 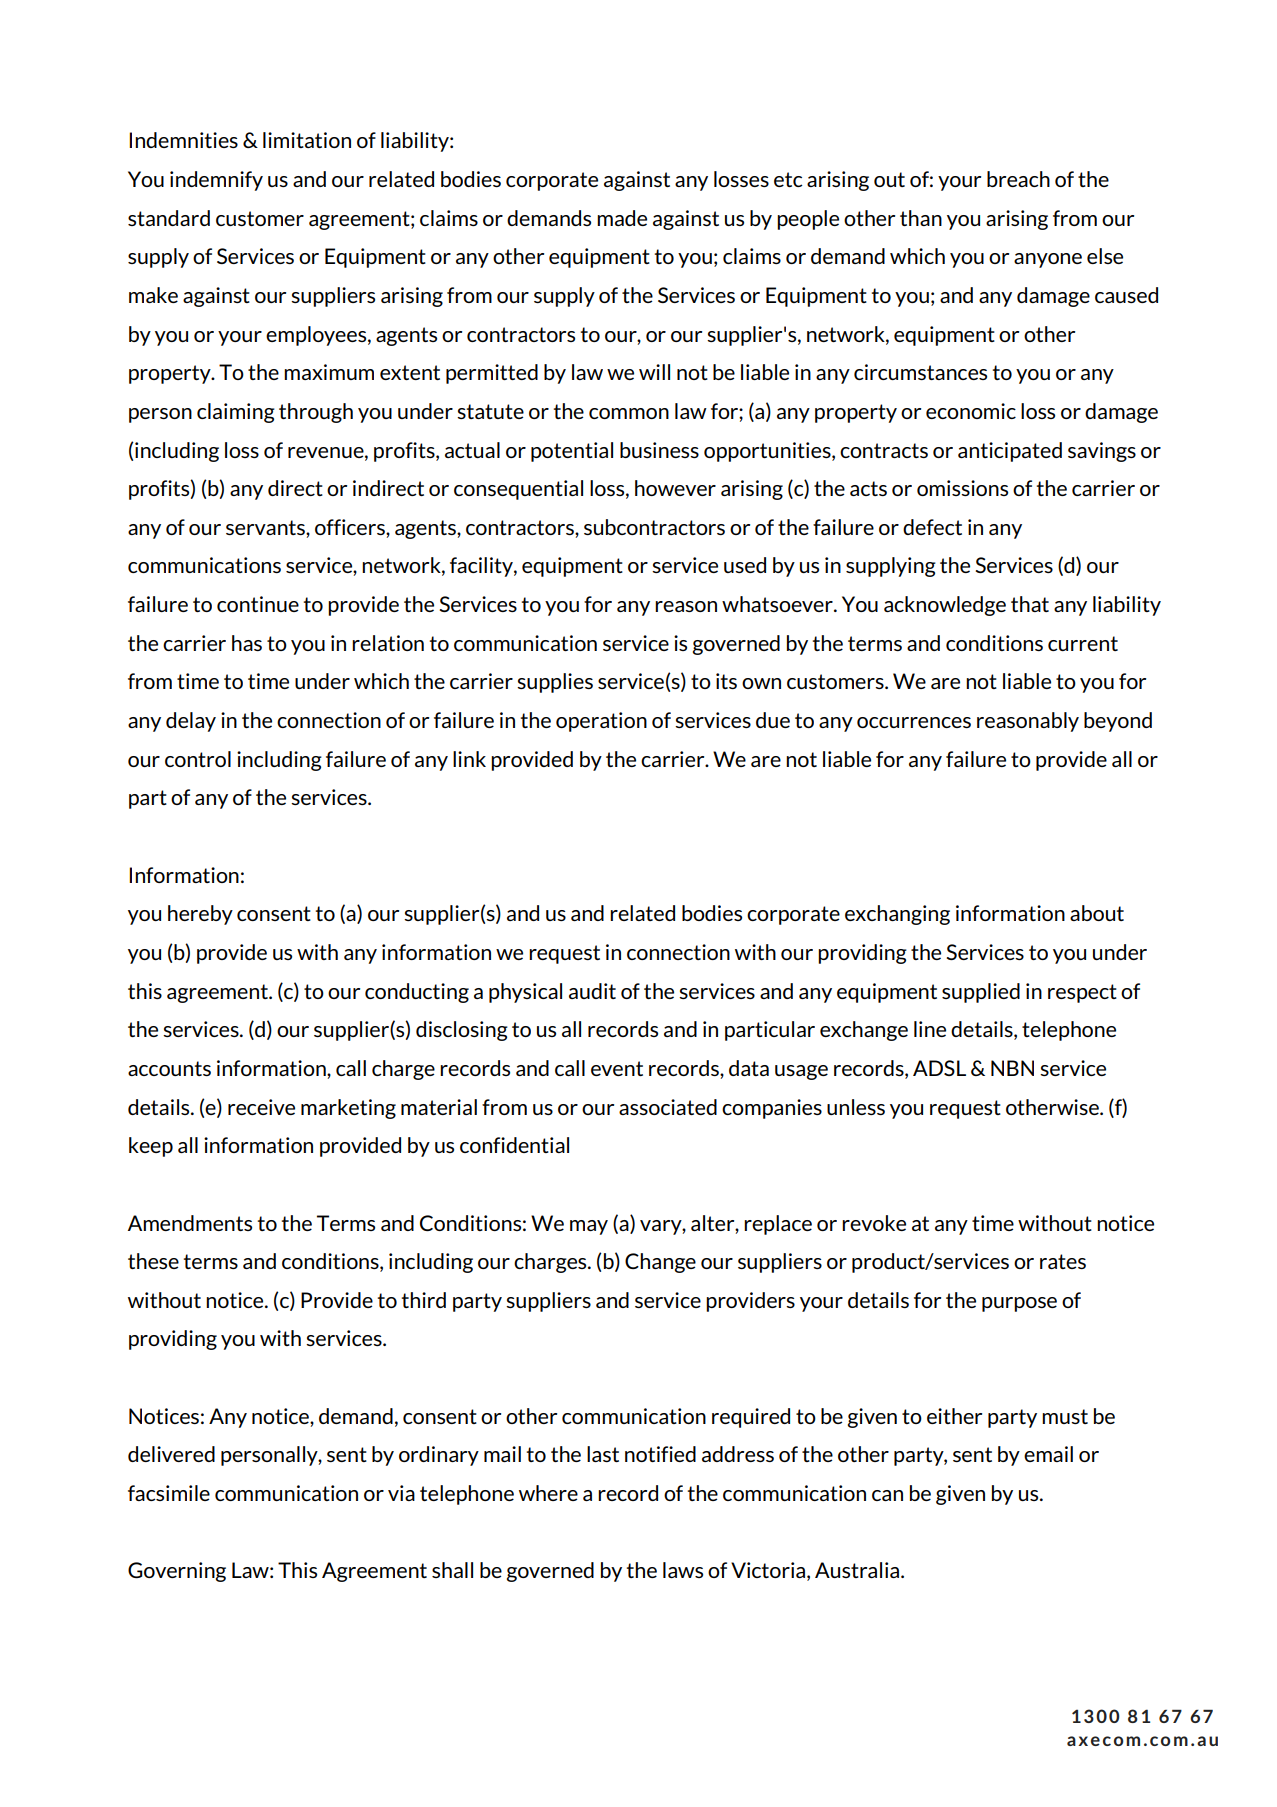 What do you see at coordinates (351, 527) in the image?
I see `officers` at bounding box center [351, 527].
